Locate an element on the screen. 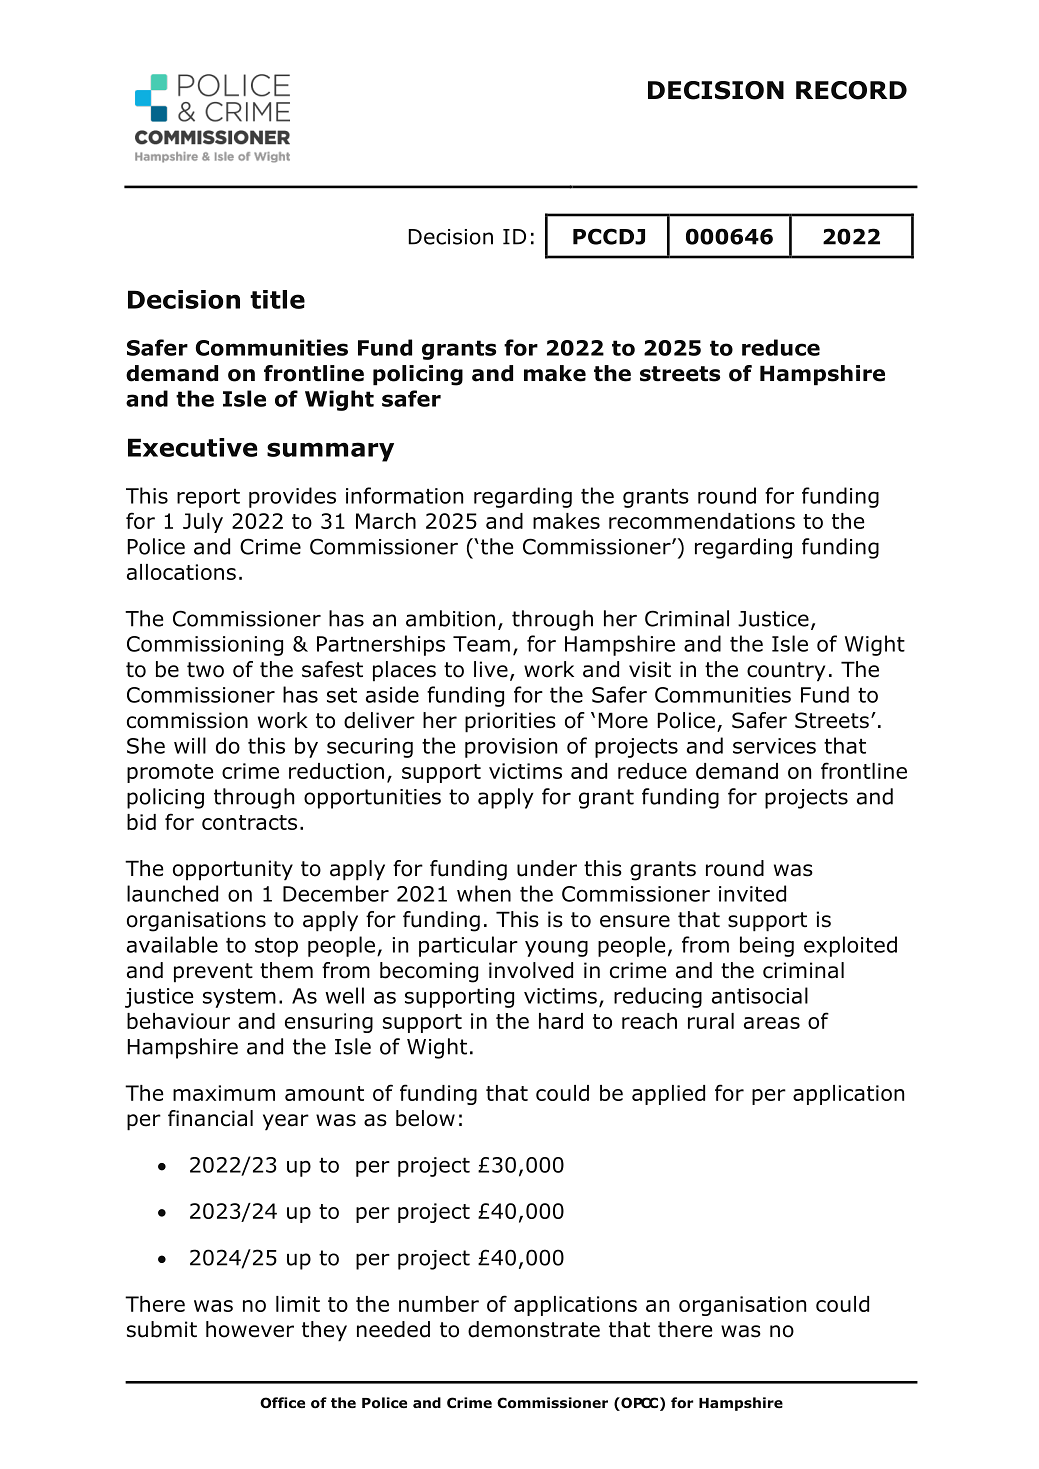  being is located at coordinates (767, 946).
